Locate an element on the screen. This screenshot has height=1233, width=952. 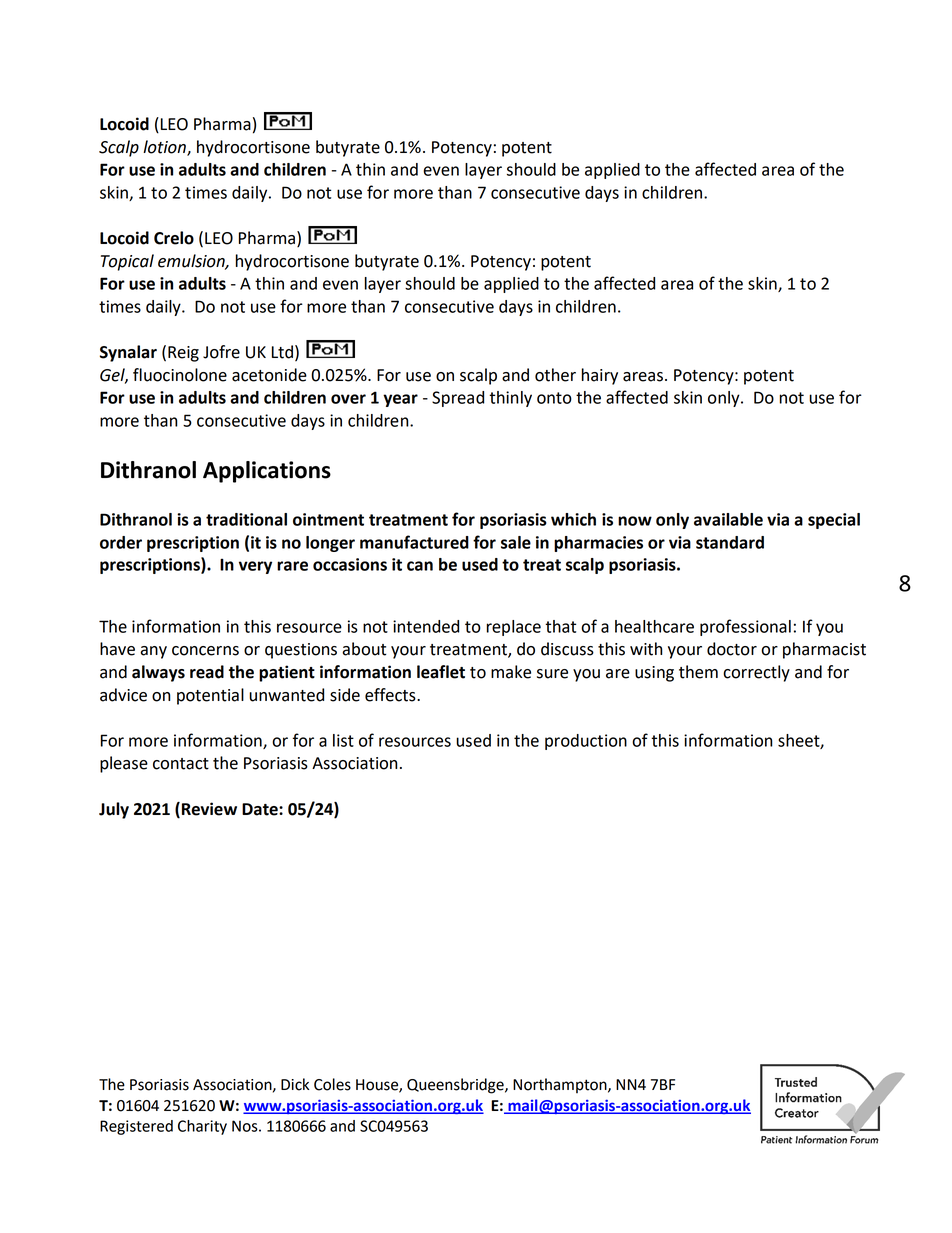
Ltd is located at coordinates (282, 352).
